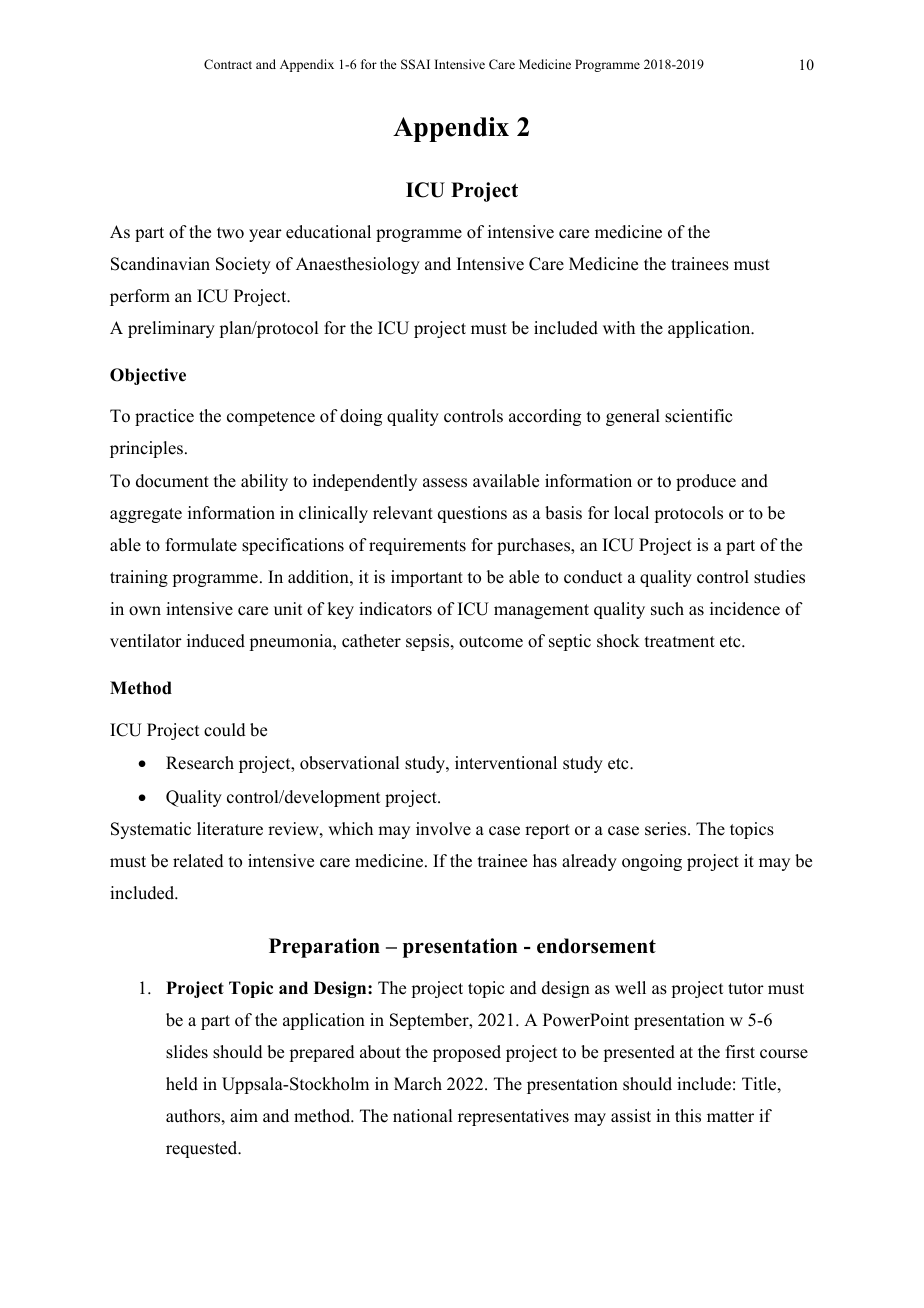 The width and height of the screenshot is (924, 1308). What do you see at coordinates (198, 861) in the screenshot?
I see `related` at bounding box center [198, 861].
